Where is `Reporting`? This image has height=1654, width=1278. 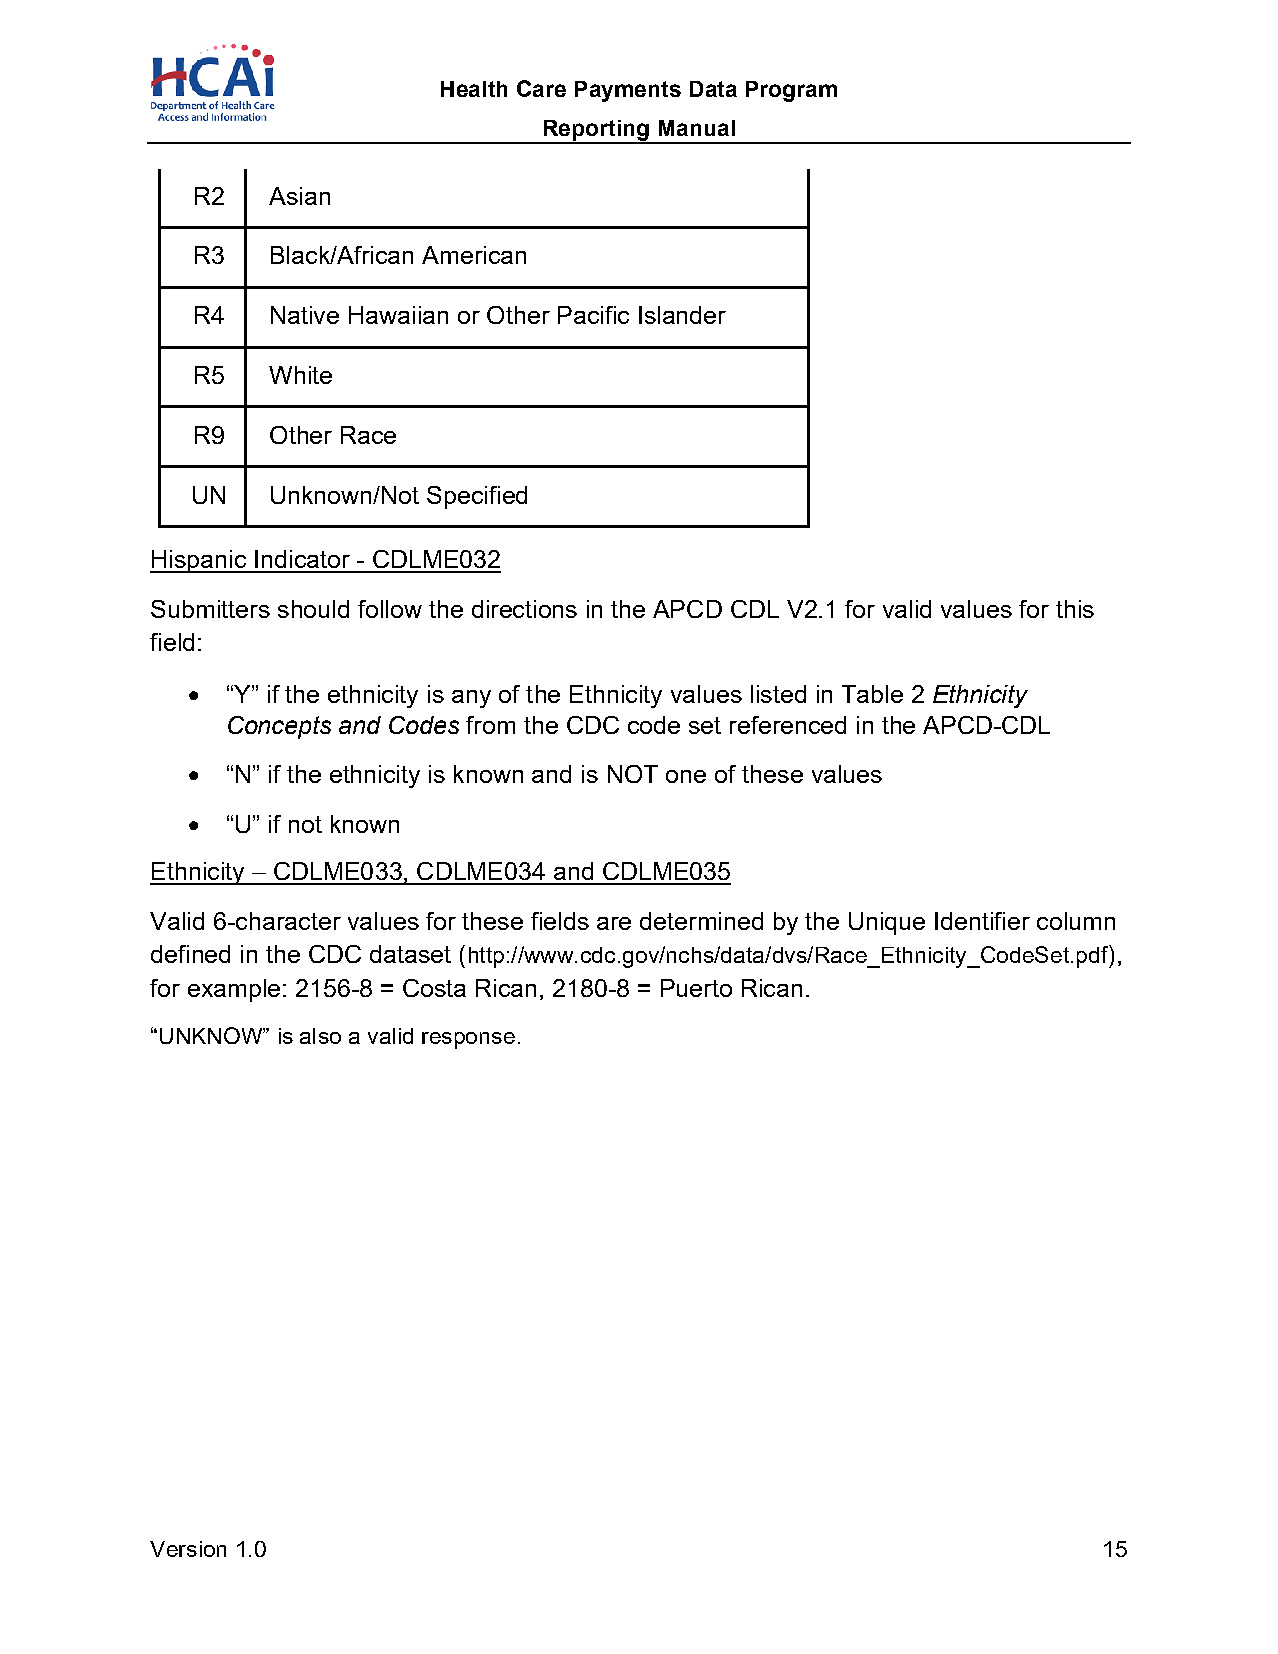 Reporting is located at coordinates (596, 131).
